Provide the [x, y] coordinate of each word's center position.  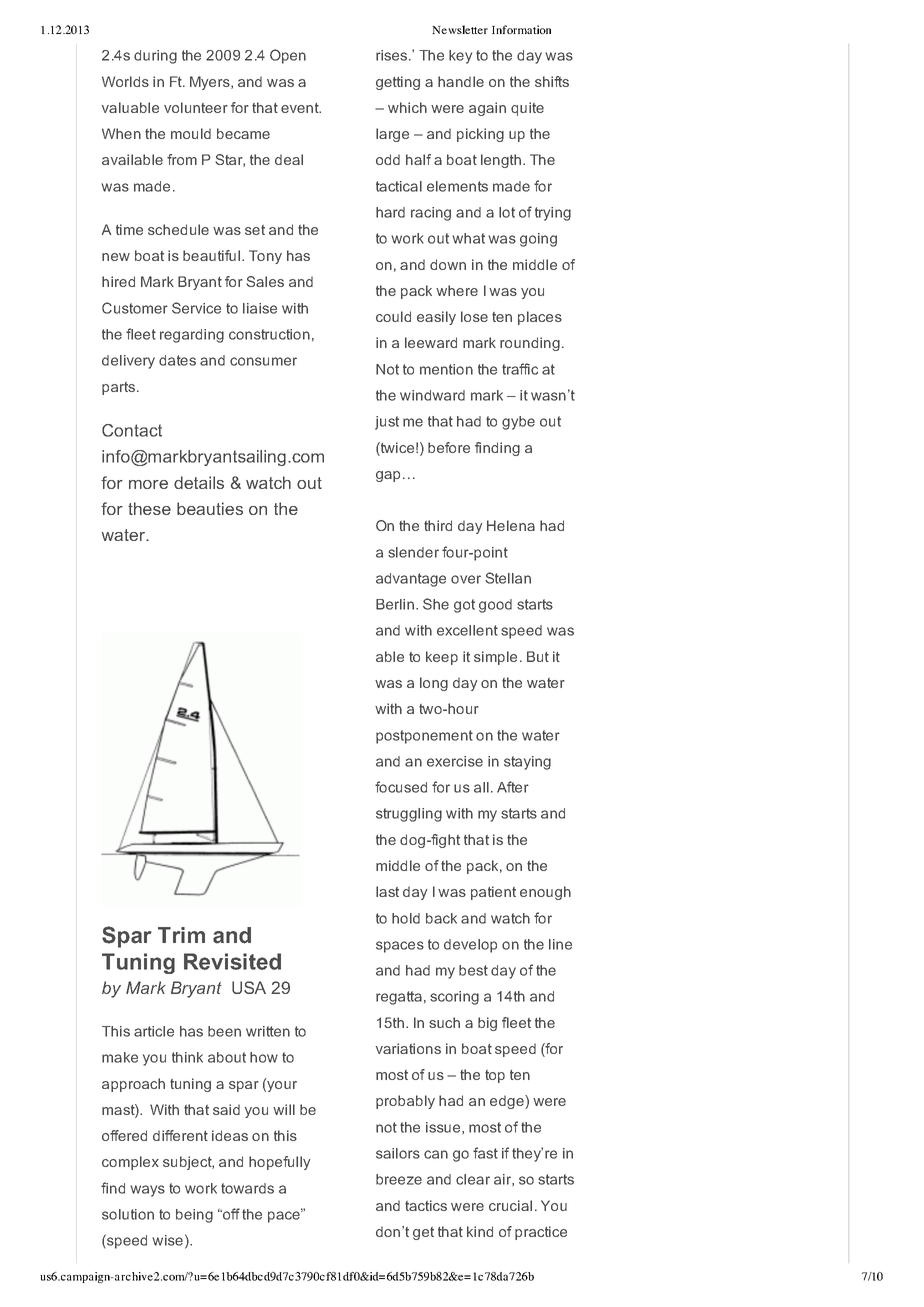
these [149, 508]
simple [495, 658]
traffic [520, 369]
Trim [181, 935]
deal [289, 159]
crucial [510, 1205]
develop [470, 946]
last [387, 891]
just [387, 423]
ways [147, 1191]
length [501, 161]
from [182, 159]
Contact [132, 430]
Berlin [395, 604]
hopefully [279, 1163]
